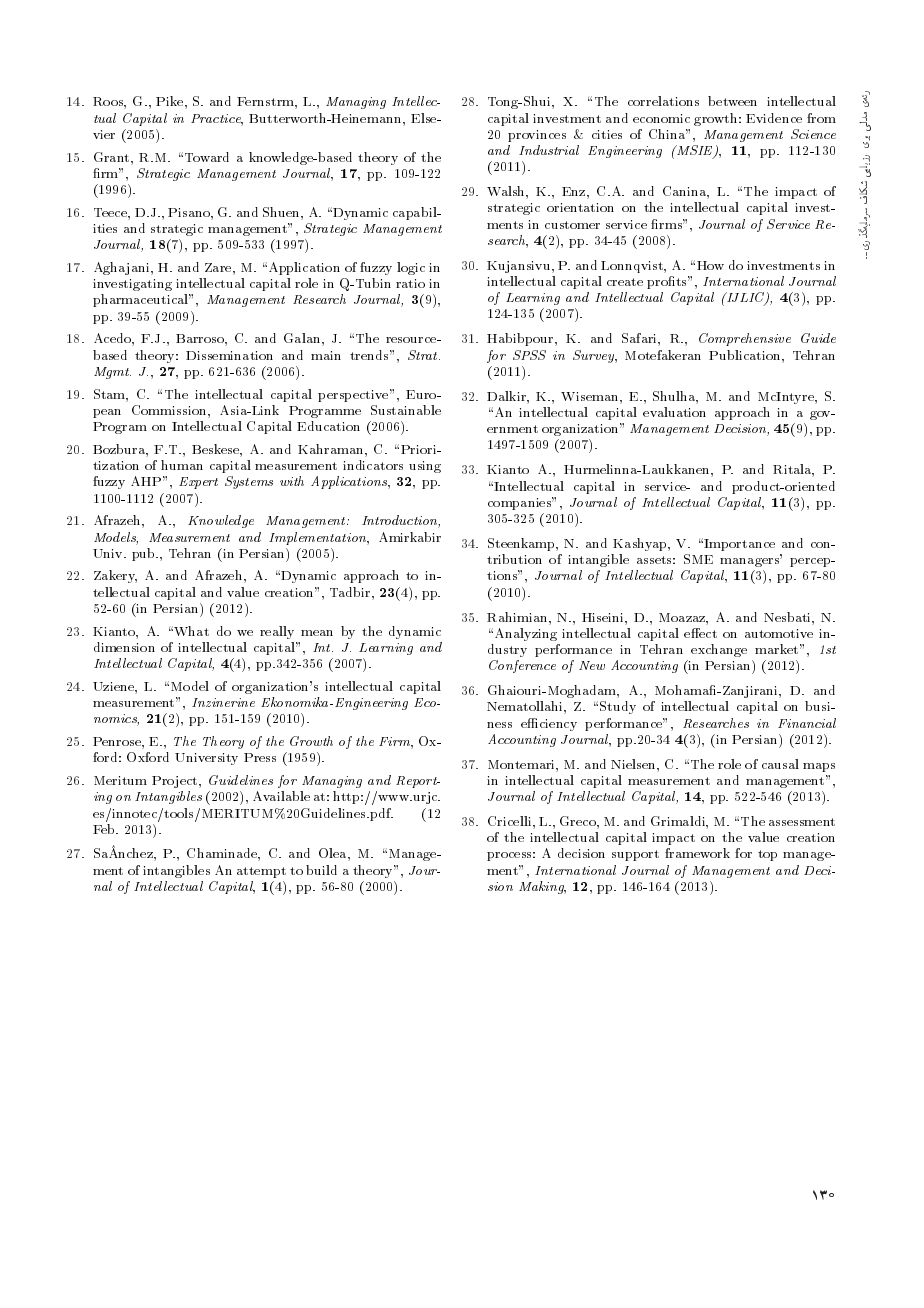  What do you see at coordinates (261, 872) in the page?
I see `attempt` at bounding box center [261, 872].
